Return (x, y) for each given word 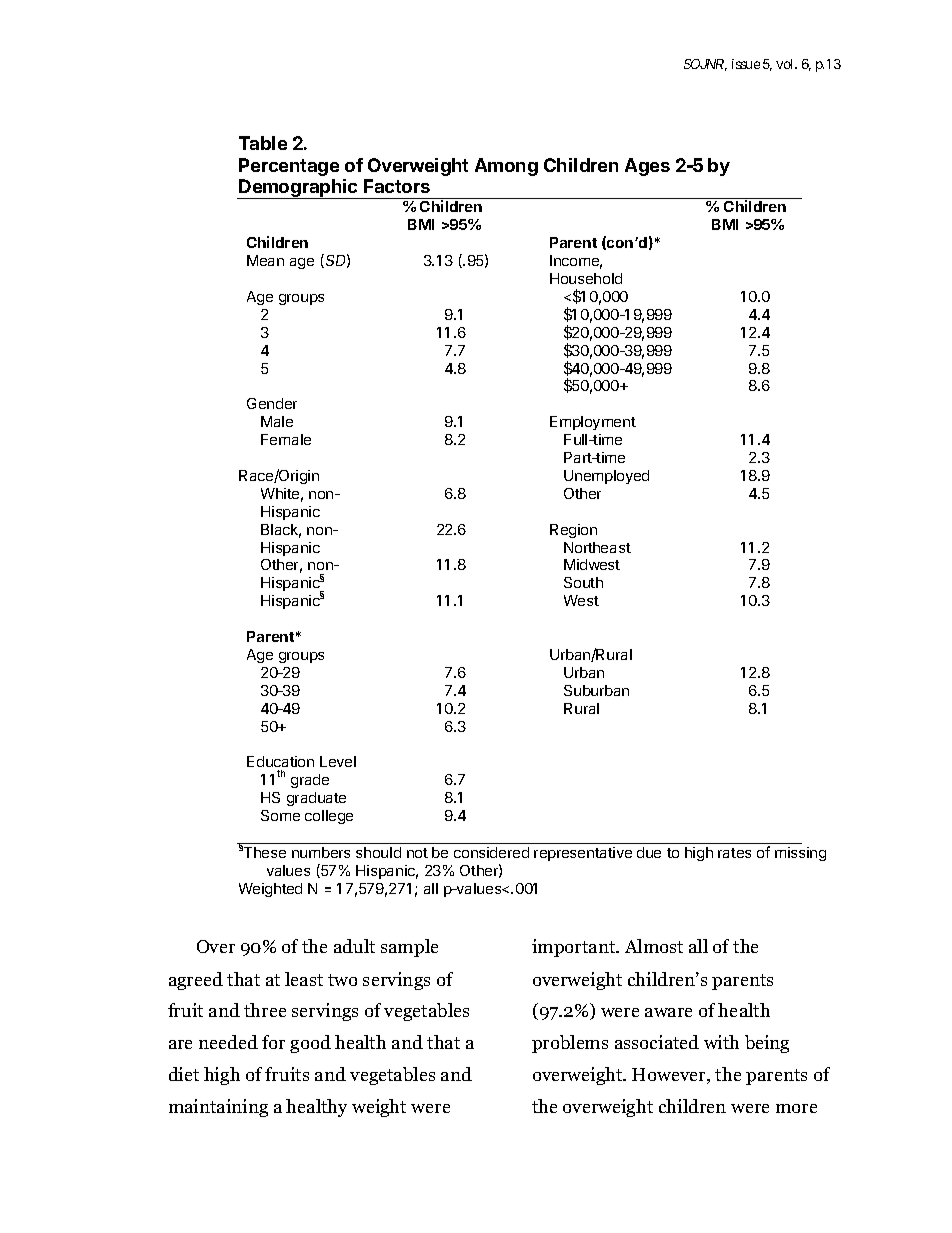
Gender (272, 403)
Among (506, 167)
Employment (593, 423)
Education (280, 763)
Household (586, 278)
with (721, 1042)
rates (734, 853)
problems (570, 1044)
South (583, 582)
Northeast (597, 547)
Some (280, 815)
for (273, 1042)
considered (491, 852)
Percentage (289, 167)
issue (746, 64)
